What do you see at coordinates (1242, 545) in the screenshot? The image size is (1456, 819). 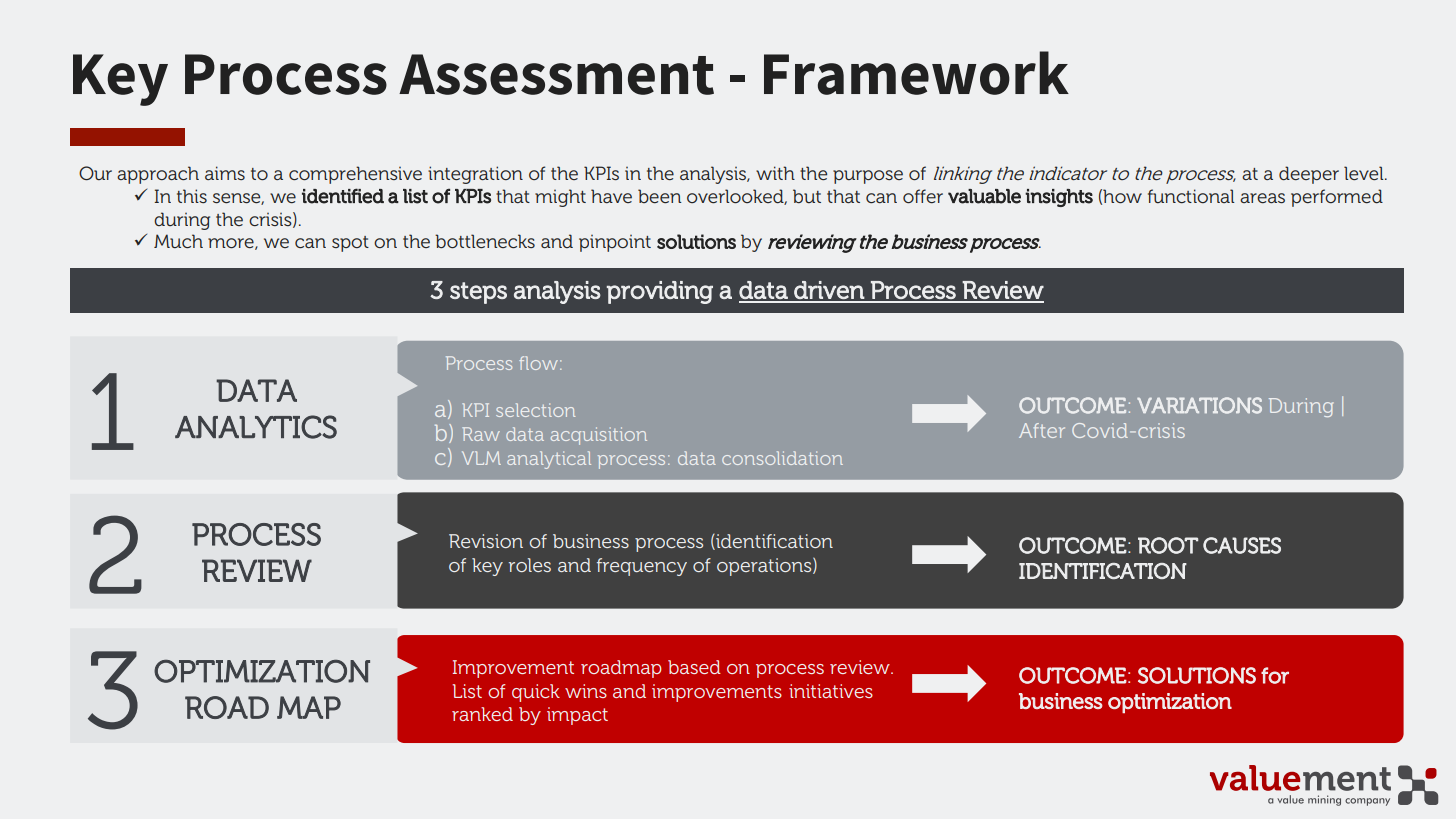 I see `CAUSES` at bounding box center [1242, 545].
